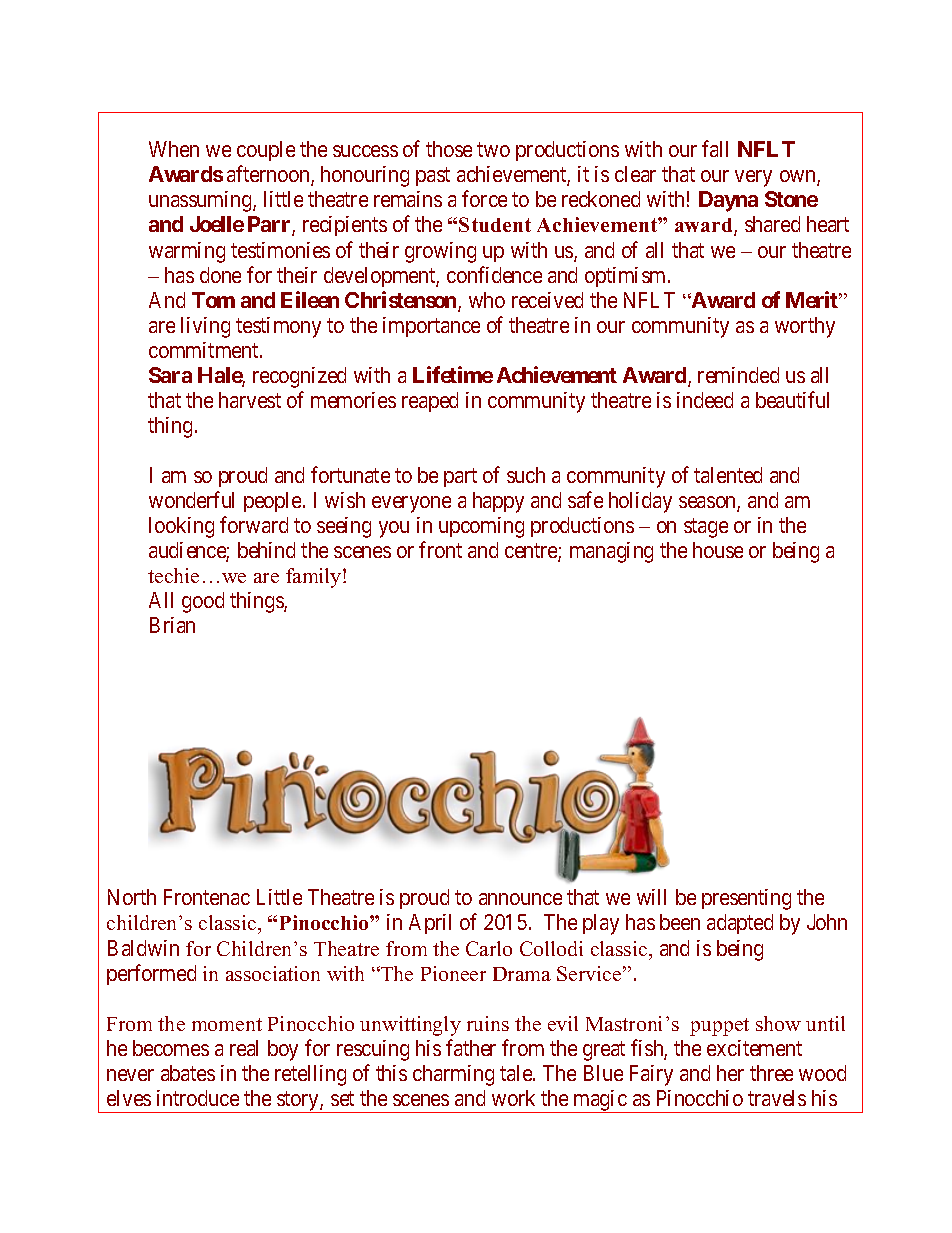 The width and height of the screenshot is (952, 1233). I want to click on good, so click(203, 602).
